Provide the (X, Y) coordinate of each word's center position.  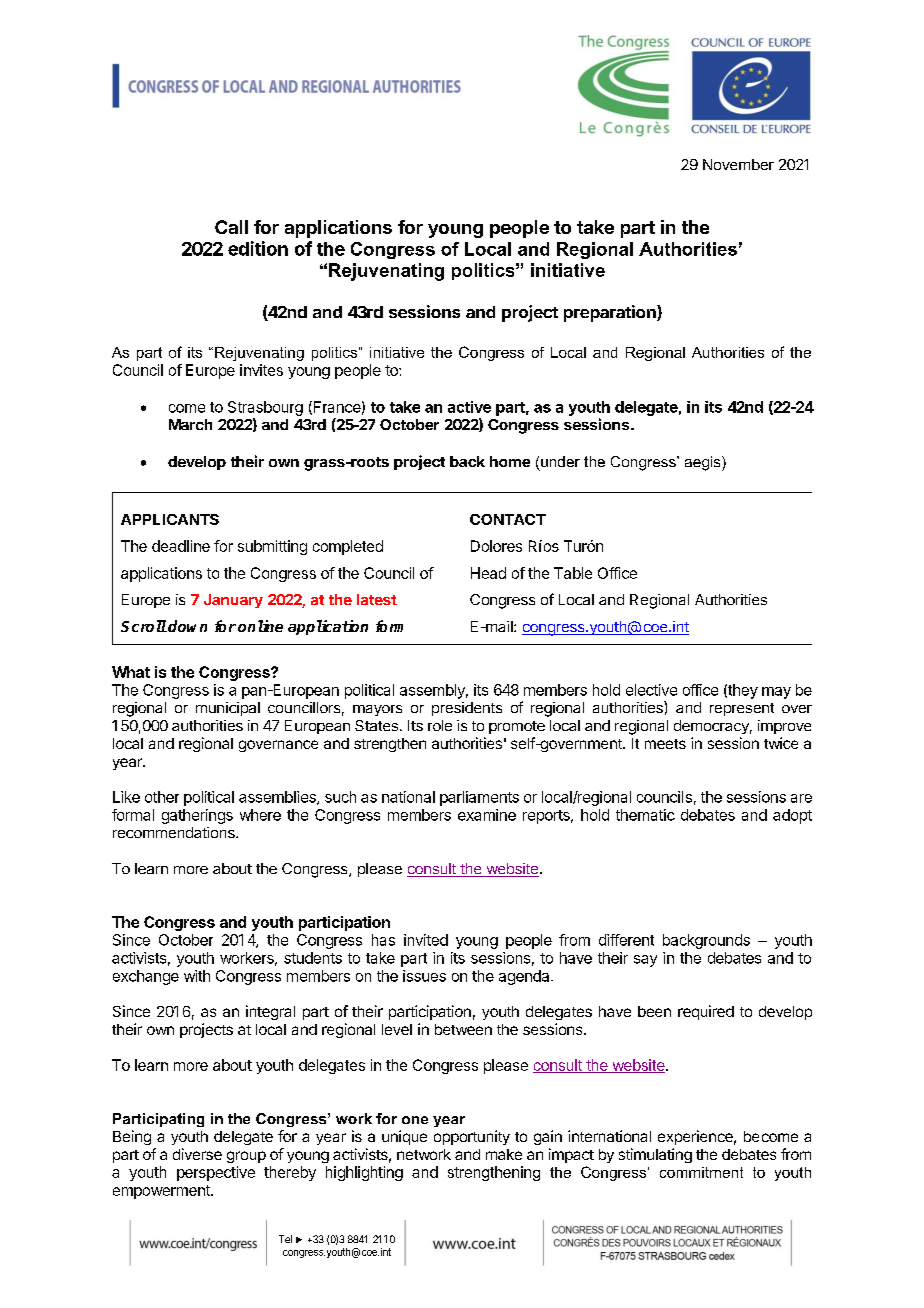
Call (231, 227)
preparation (611, 313)
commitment (701, 1172)
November (738, 164)
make (504, 1154)
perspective (216, 1173)
